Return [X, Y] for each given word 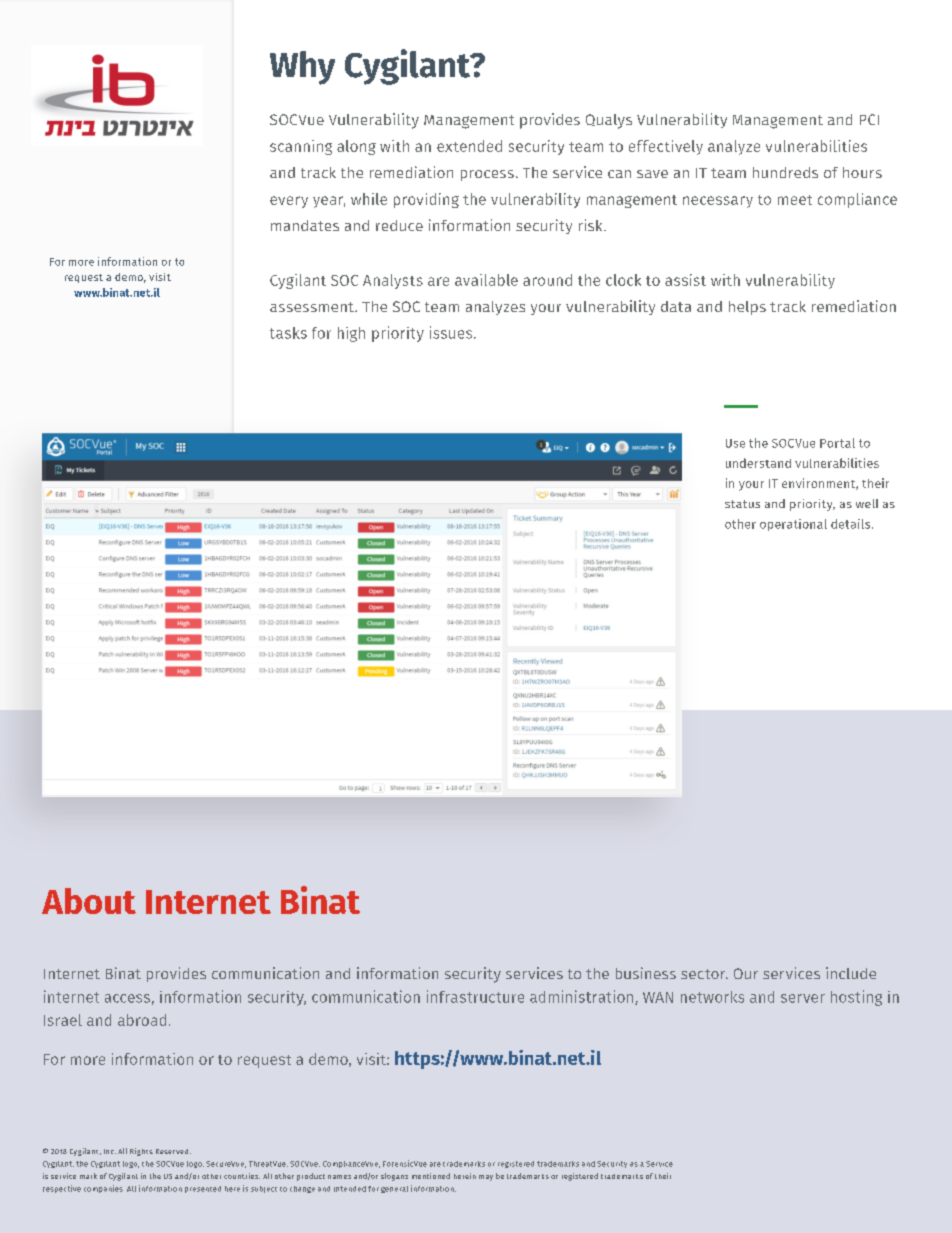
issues [452, 332]
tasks [288, 333]
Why [302, 68]
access [127, 998]
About [89, 901]
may [486, 1178]
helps [747, 308]
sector [704, 974]
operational [793, 525]
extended [469, 146]
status [742, 504]
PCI [869, 119]
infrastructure [475, 996]
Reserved [173, 1151]
